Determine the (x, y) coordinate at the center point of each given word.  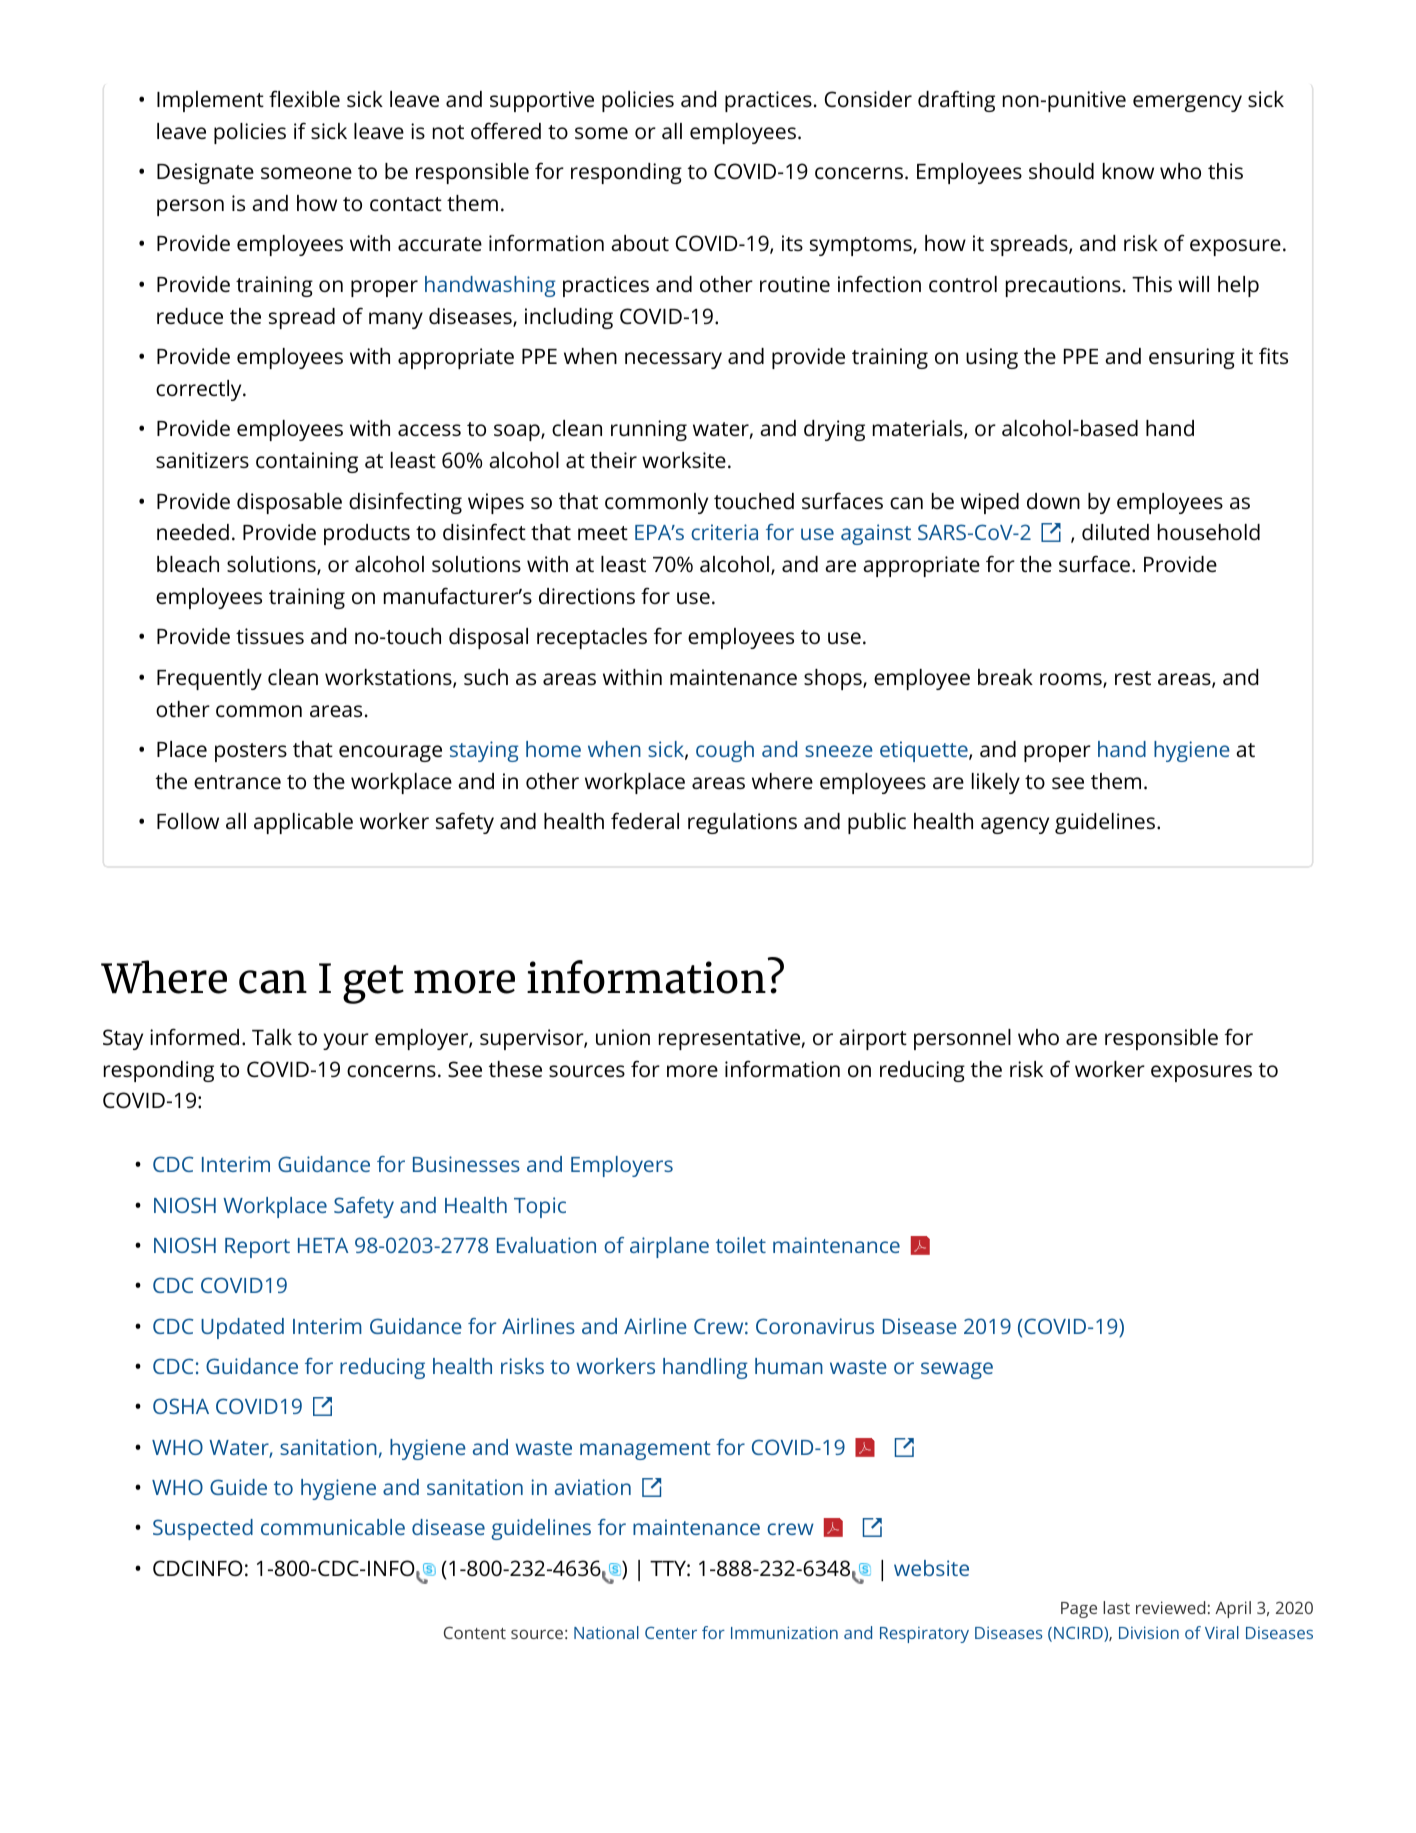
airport (873, 1039)
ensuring (1192, 358)
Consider (868, 99)
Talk (272, 1037)
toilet (741, 1245)
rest (1133, 678)
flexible (304, 98)
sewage (957, 1370)
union (623, 1037)
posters (251, 752)
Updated (242, 1328)
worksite (684, 460)
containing (307, 462)
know (1128, 171)
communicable (333, 1527)
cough (725, 751)
